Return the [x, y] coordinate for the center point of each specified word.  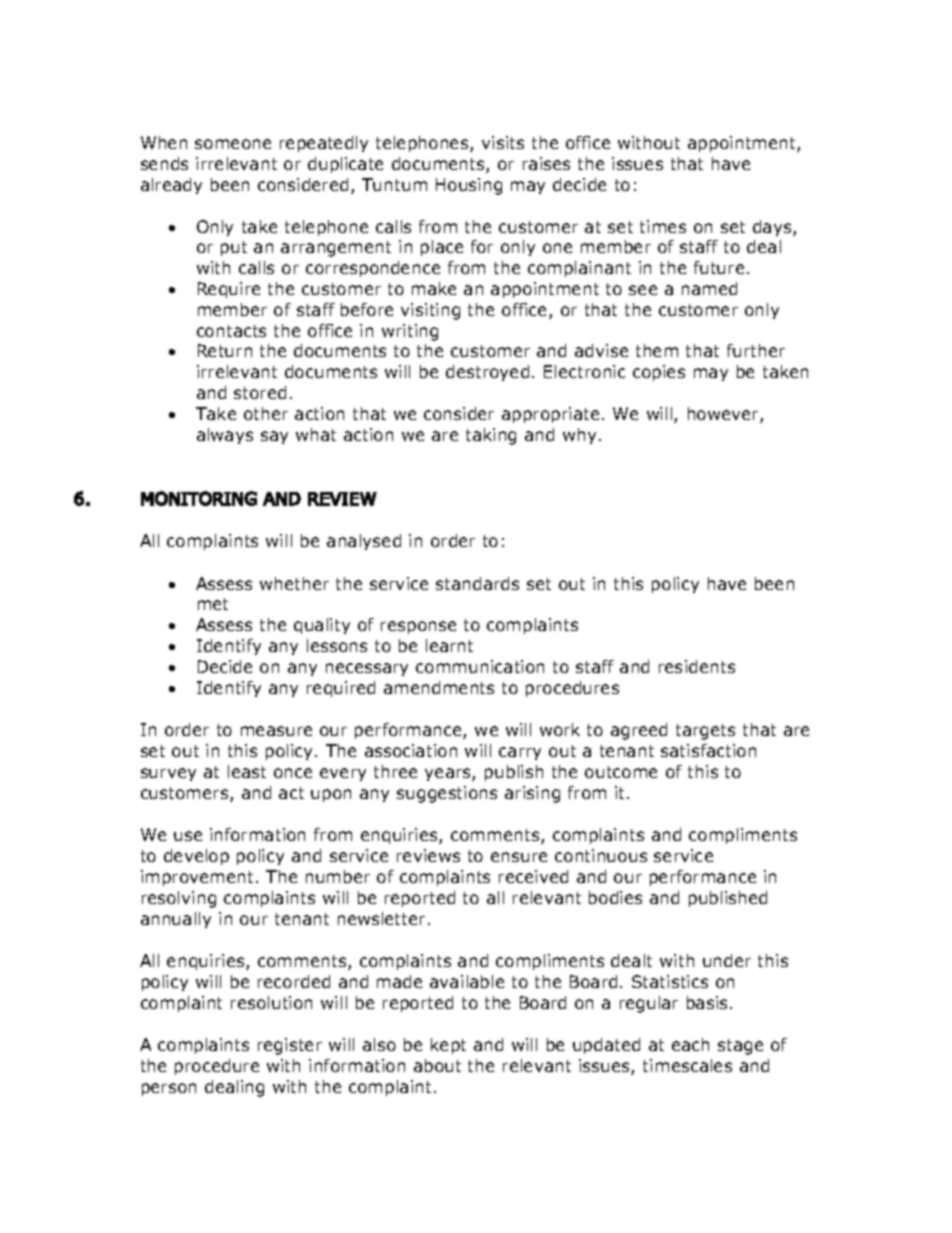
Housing [469, 186]
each [690, 1044]
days [773, 228]
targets [705, 732]
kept [448, 1046]
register [290, 1046]
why [579, 436]
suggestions [447, 794]
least [247, 771]
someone [233, 144]
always [225, 436]
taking [491, 436]
